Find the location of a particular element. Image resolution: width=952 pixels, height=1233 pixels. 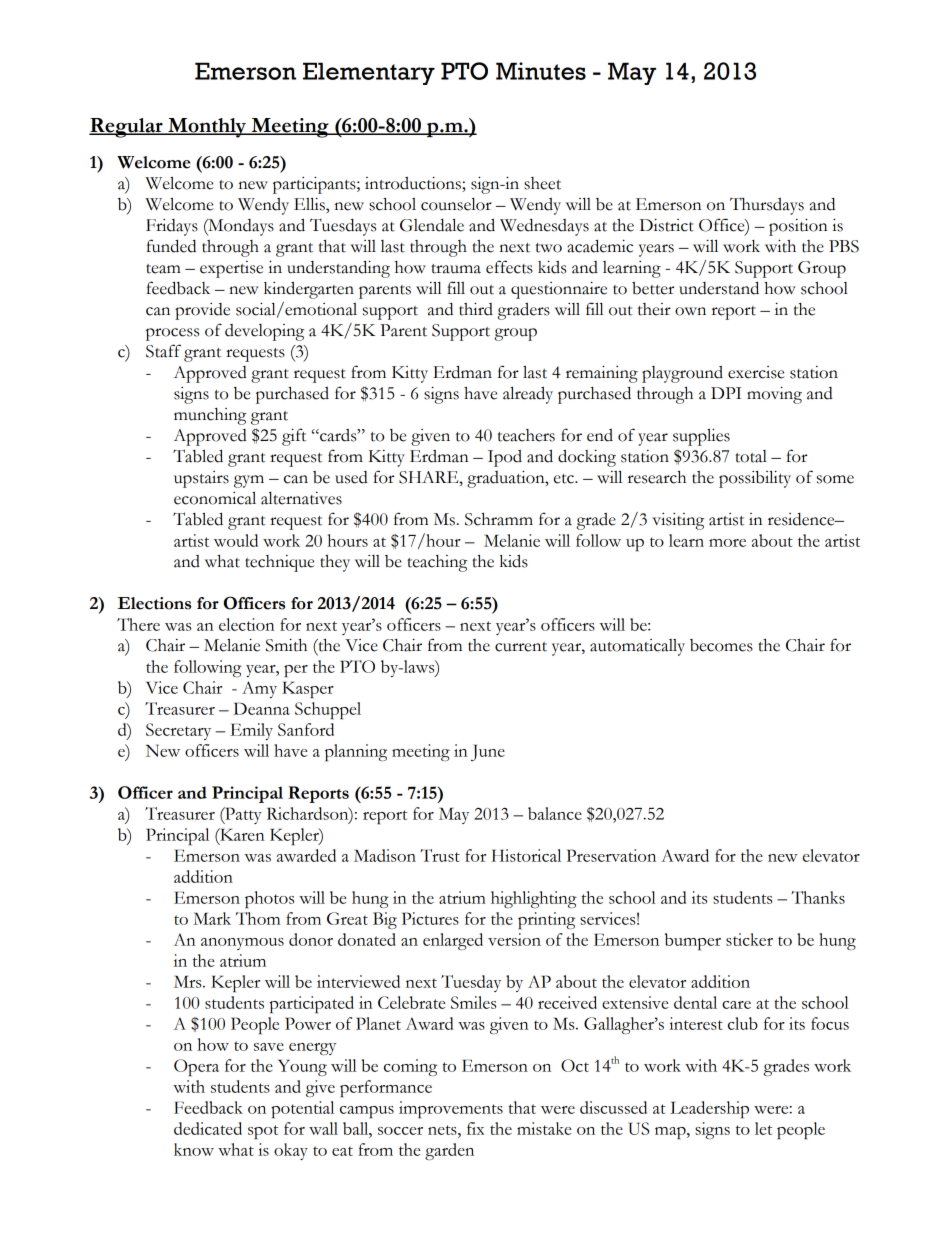

Thanks is located at coordinates (818, 897).
